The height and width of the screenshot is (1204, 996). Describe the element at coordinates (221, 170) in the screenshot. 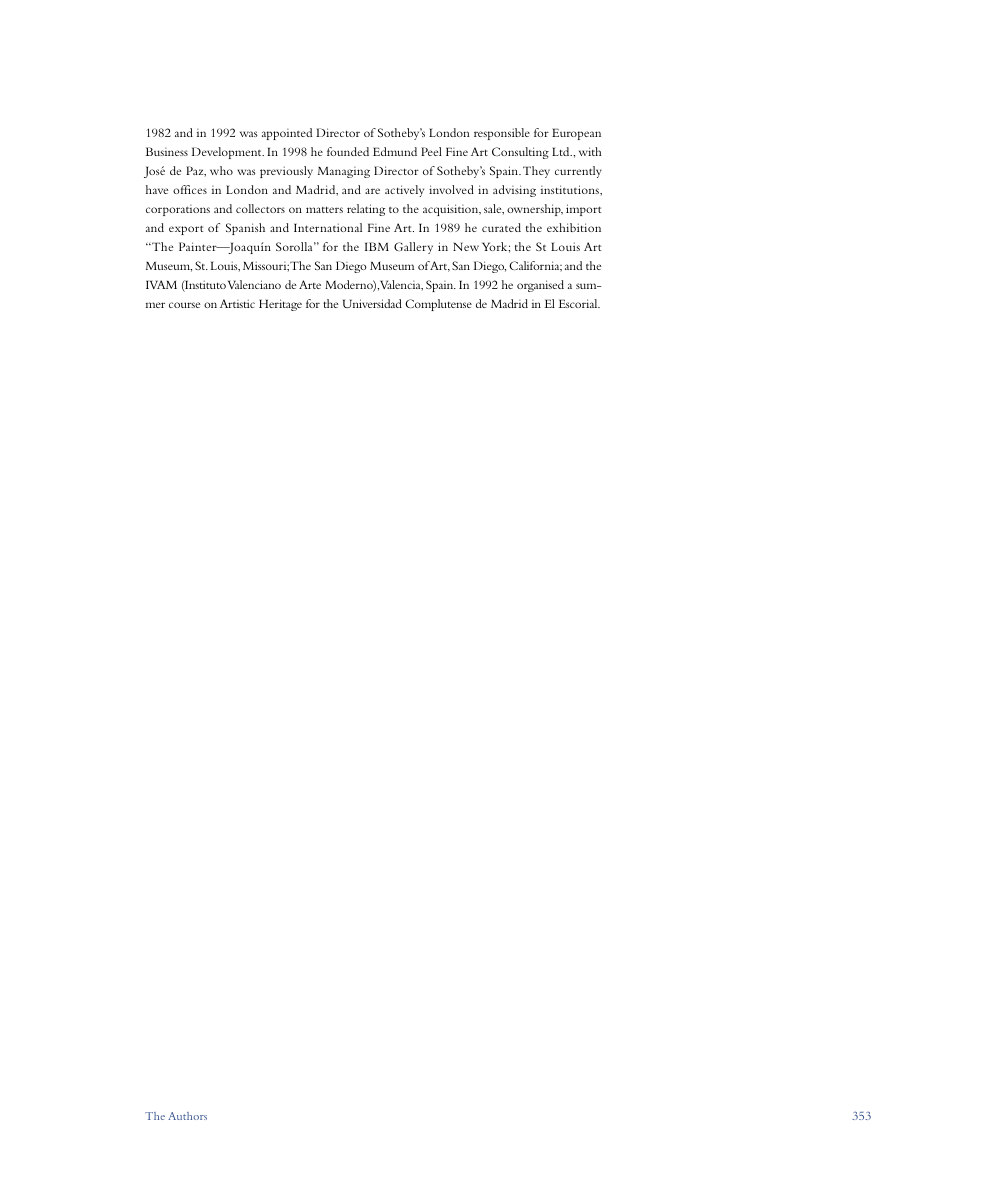

I see `who` at that location.
